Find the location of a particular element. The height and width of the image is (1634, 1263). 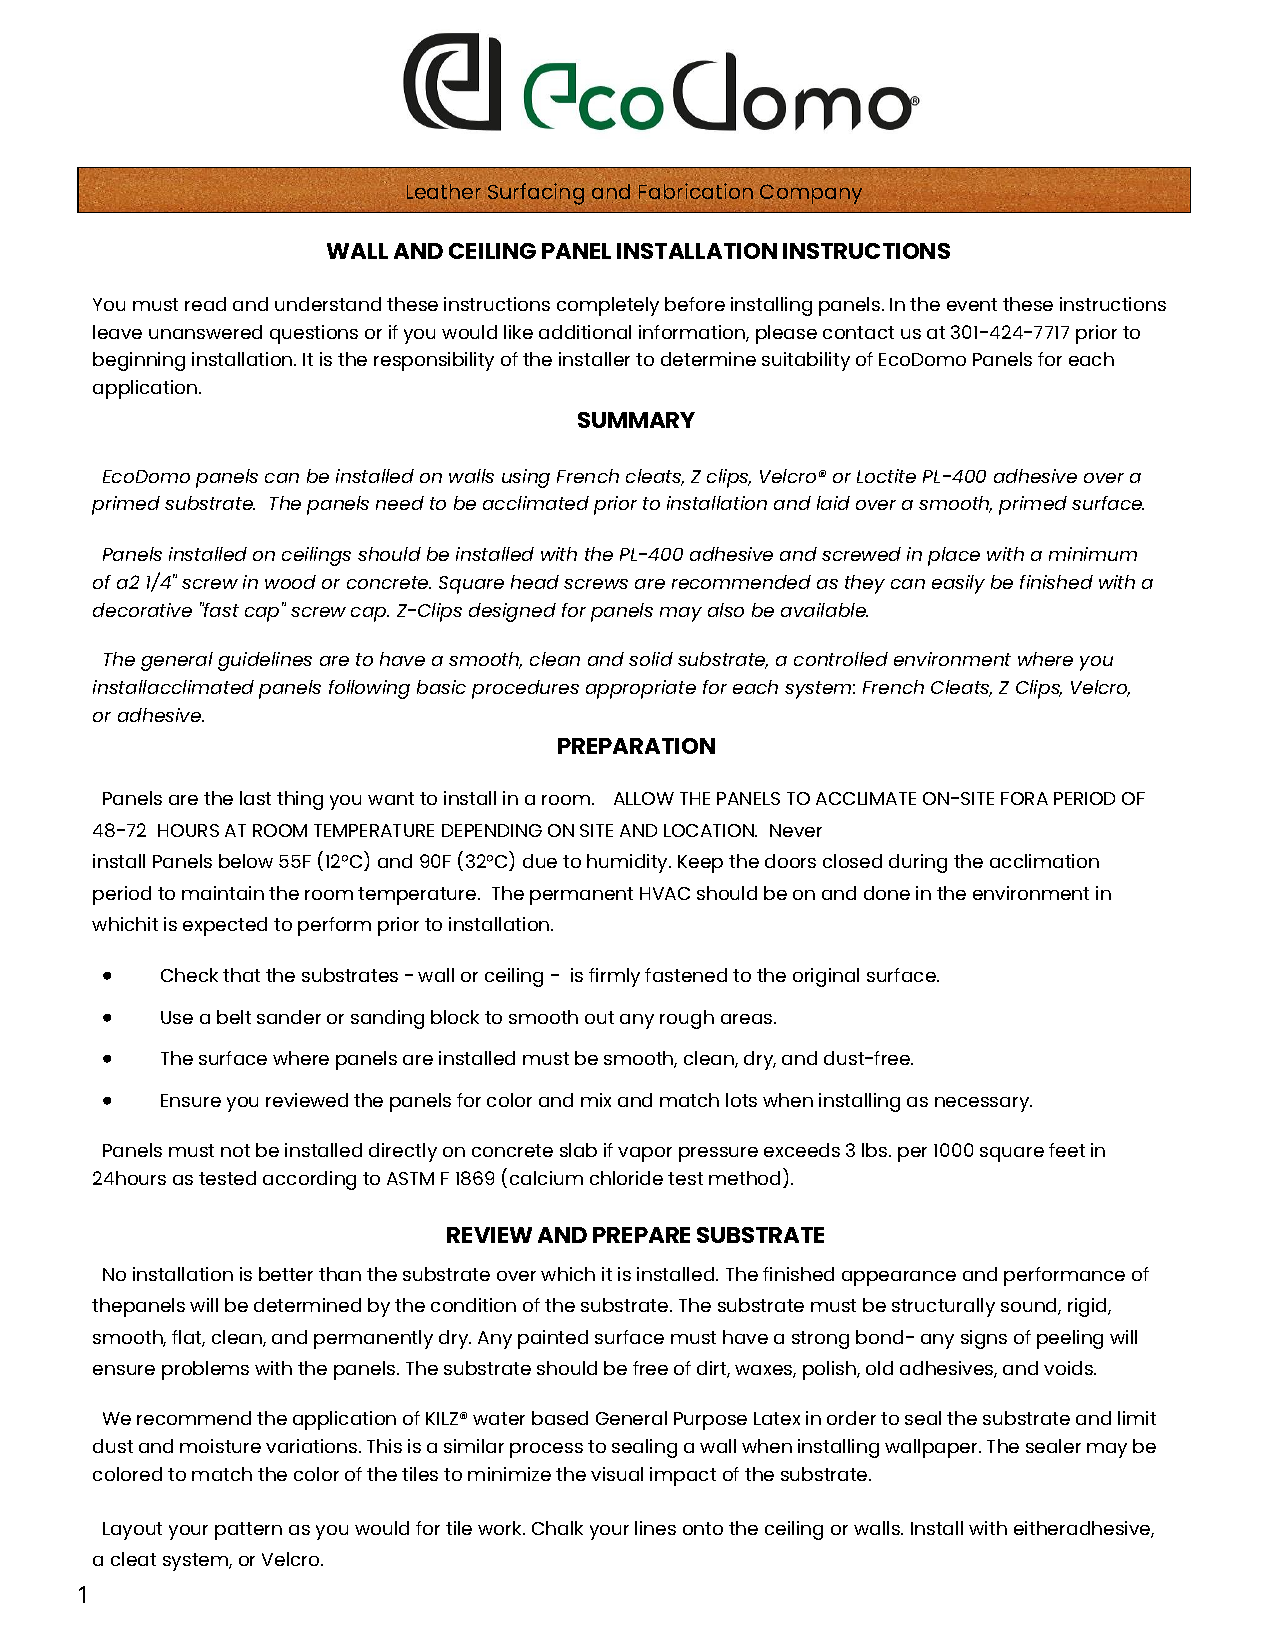

below is located at coordinates (246, 861).
